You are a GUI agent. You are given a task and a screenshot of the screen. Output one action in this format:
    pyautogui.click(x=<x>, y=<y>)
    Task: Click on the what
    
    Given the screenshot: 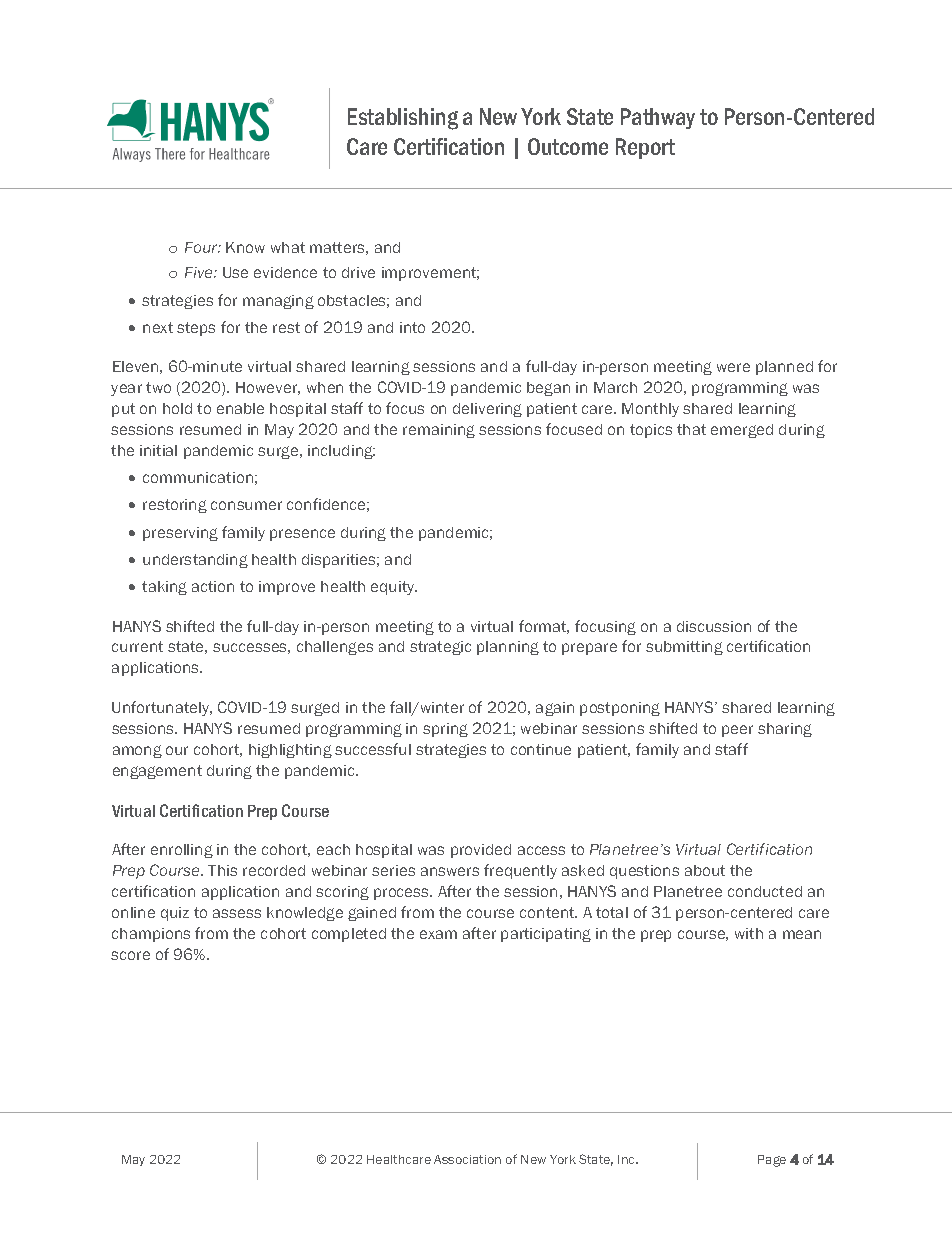 What is the action you would take?
    pyautogui.click(x=288, y=247)
